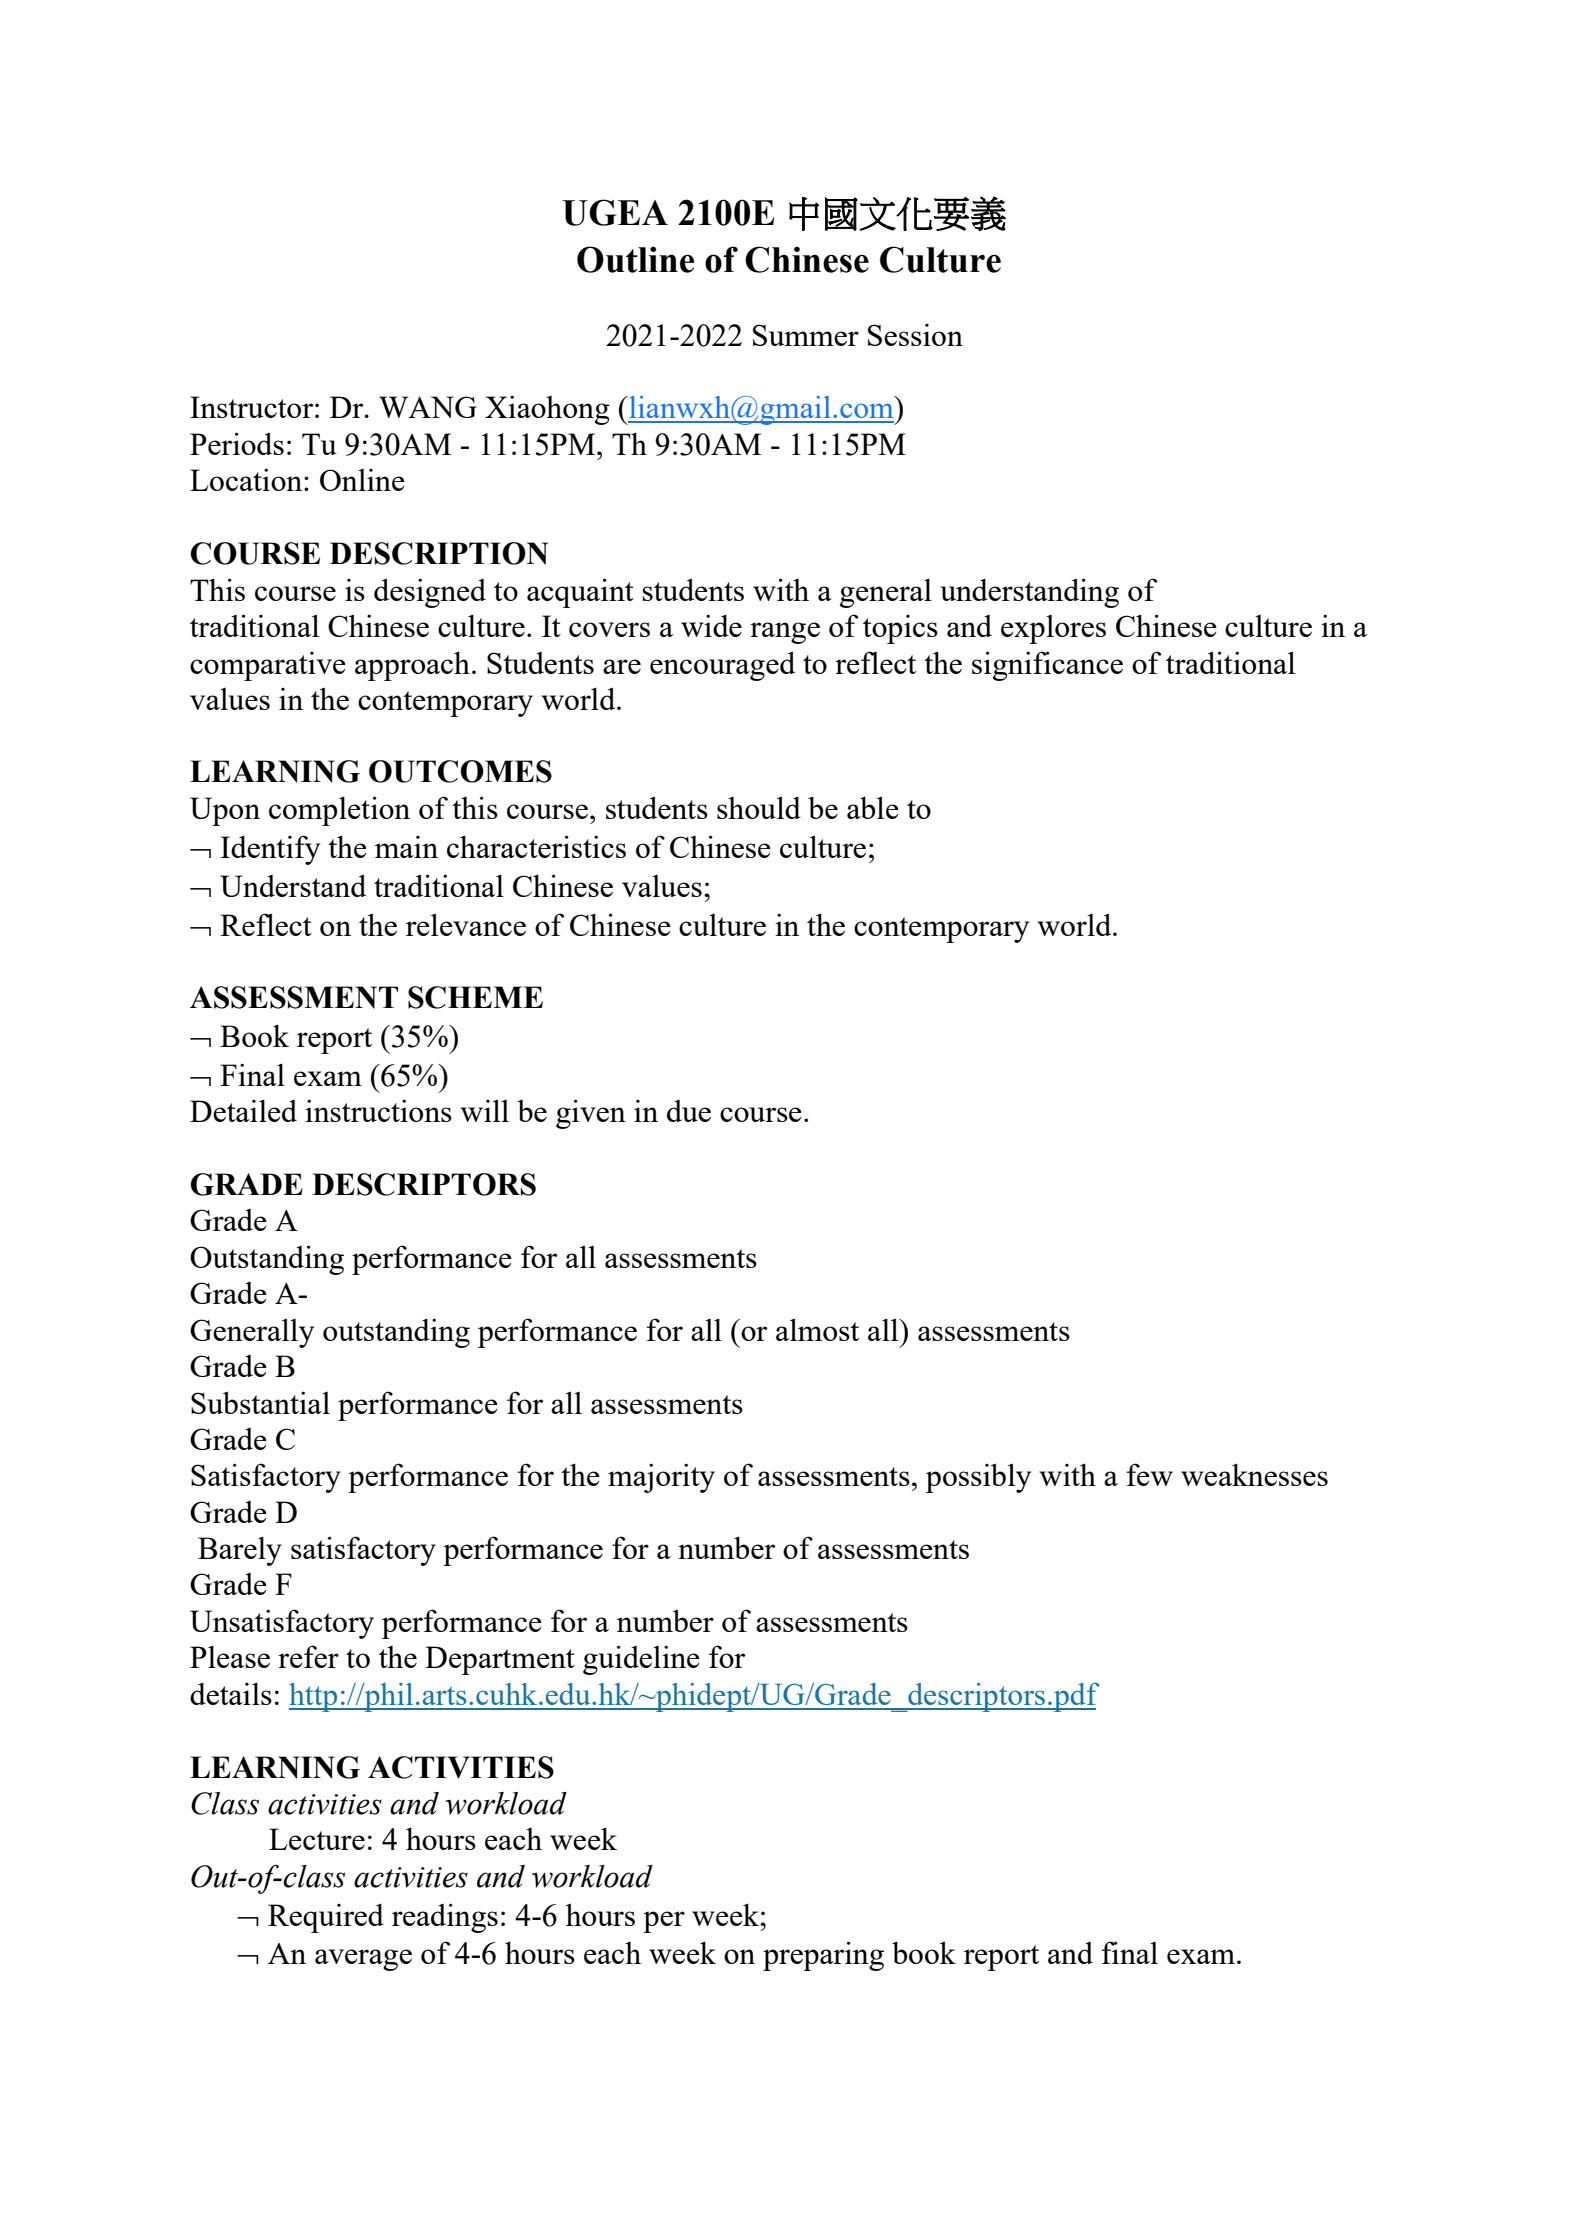  Describe the element at coordinates (326, 1918) in the screenshot. I see `Required` at that location.
